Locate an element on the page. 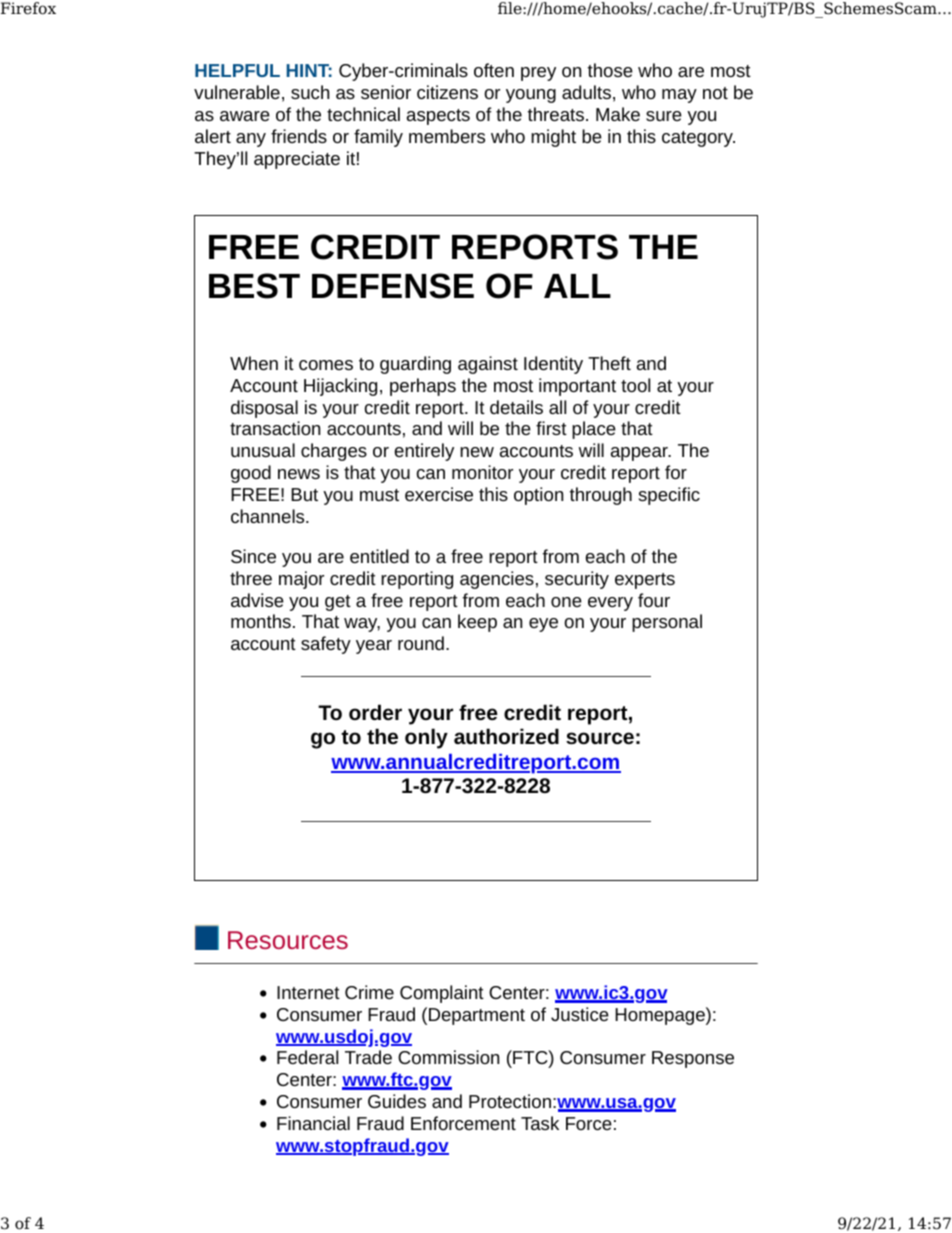 The image size is (952, 1233). senior is located at coordinates (386, 92).
